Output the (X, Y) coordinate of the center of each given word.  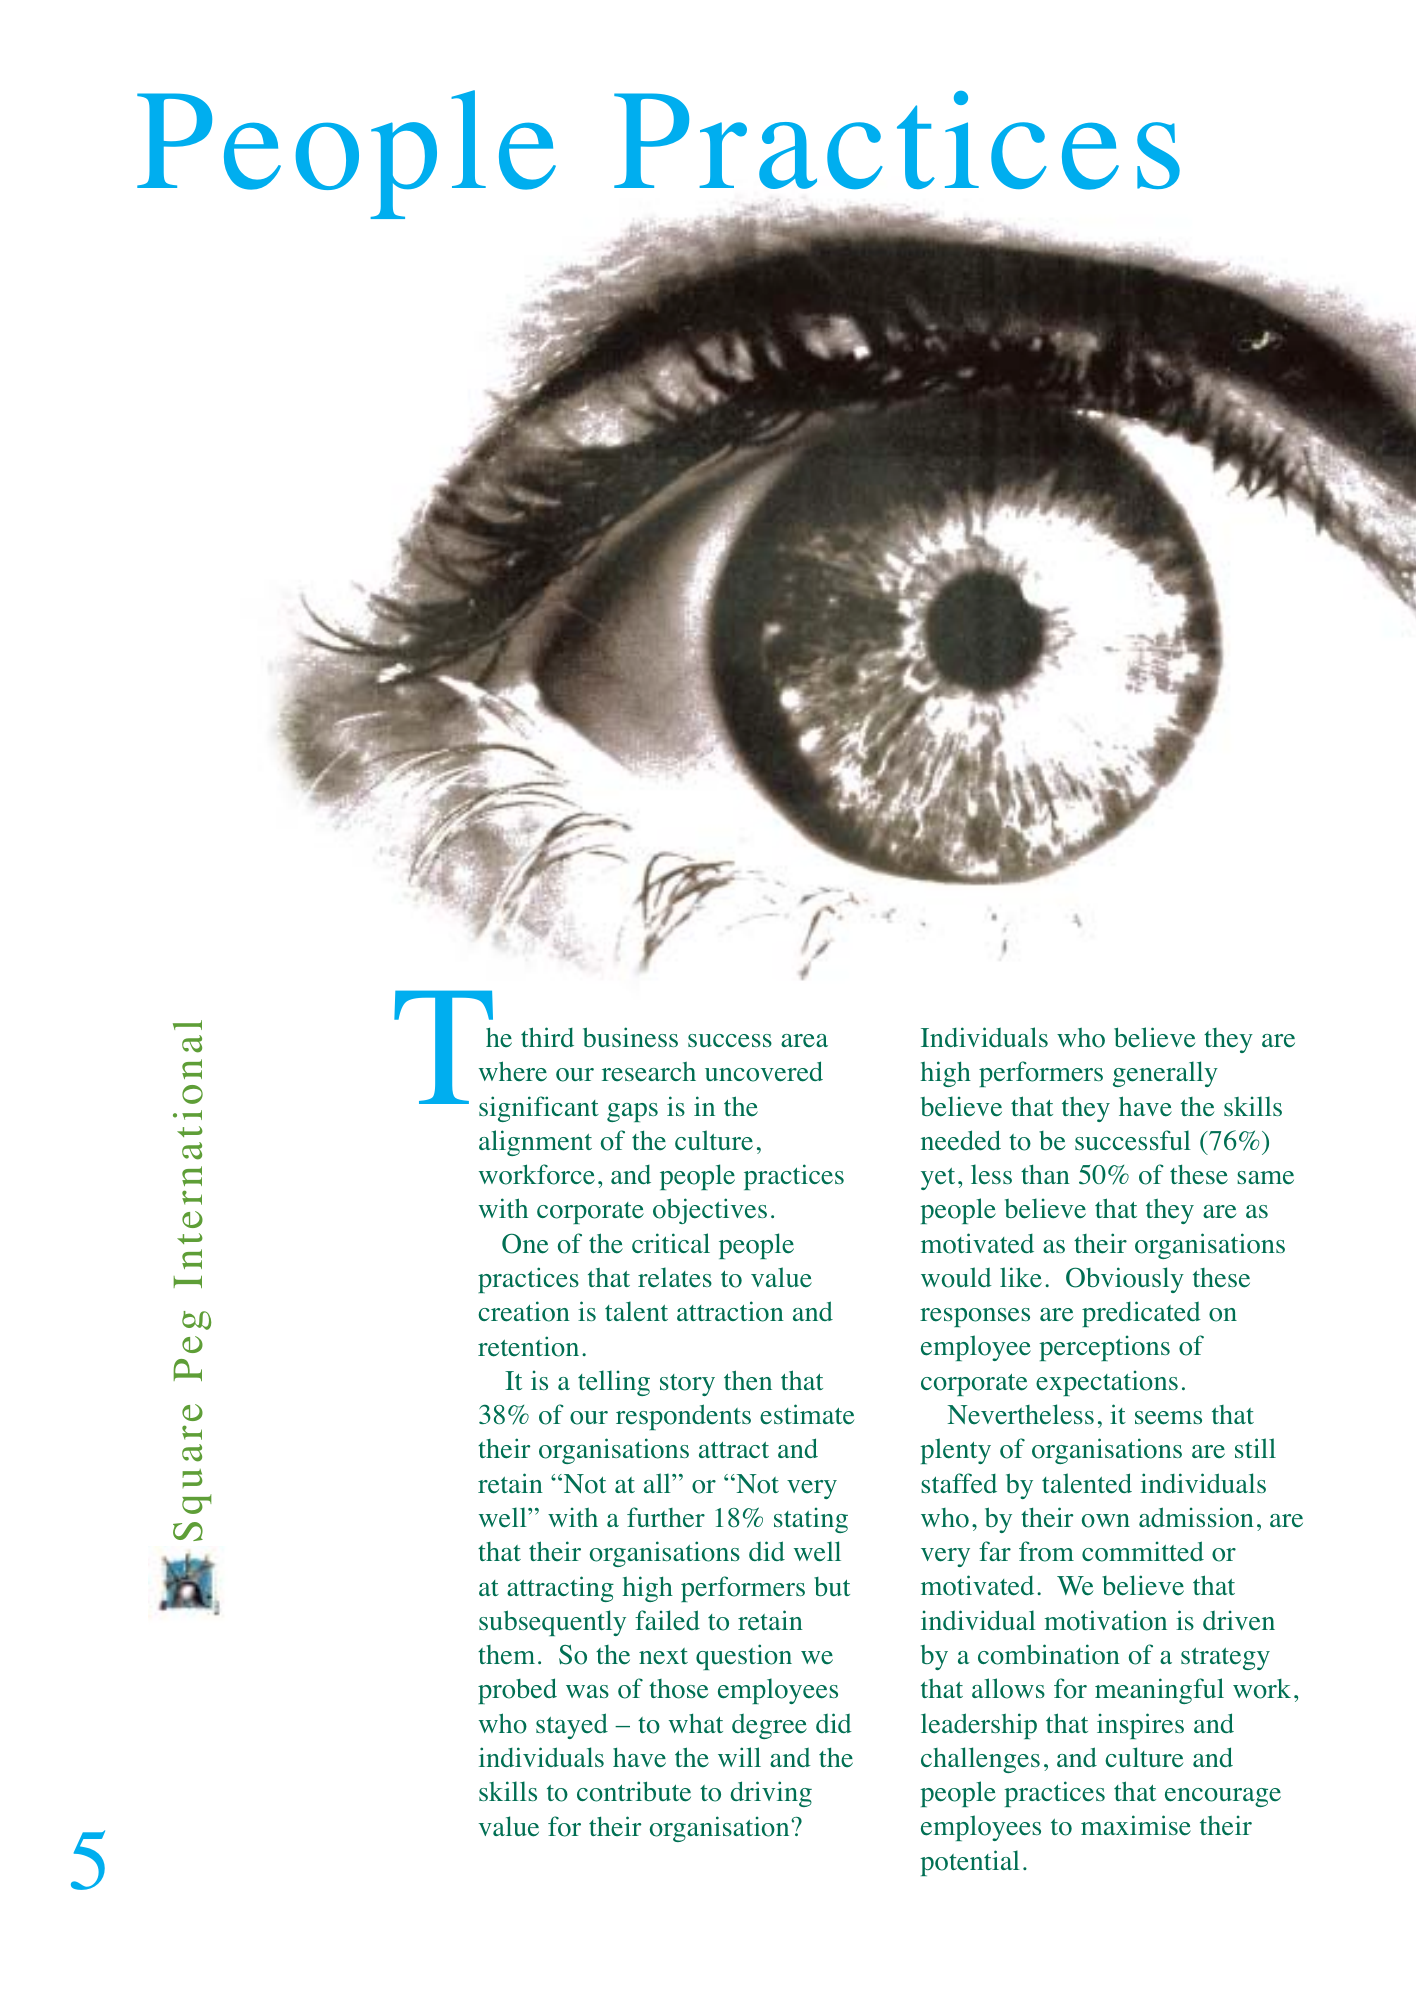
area (804, 1041)
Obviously (1125, 1280)
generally (1165, 1074)
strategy (1225, 1659)
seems (1168, 1418)
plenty (955, 1451)
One (525, 1243)
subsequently (552, 1623)
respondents (683, 1417)
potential (970, 1863)
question (744, 1657)
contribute (634, 1791)
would (956, 1277)
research (649, 1072)
